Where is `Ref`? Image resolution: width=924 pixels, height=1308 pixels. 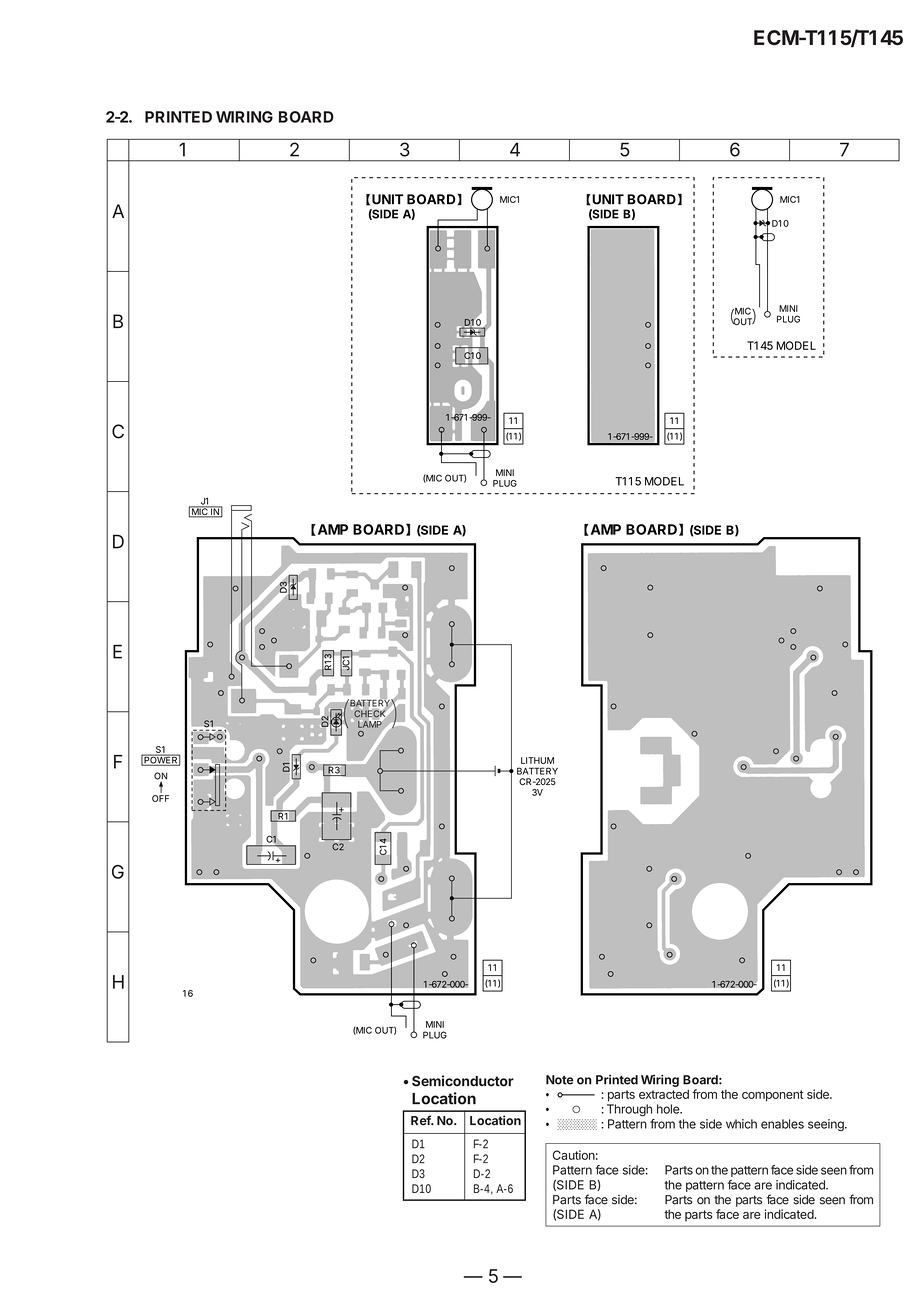 Ref is located at coordinates (422, 1120).
